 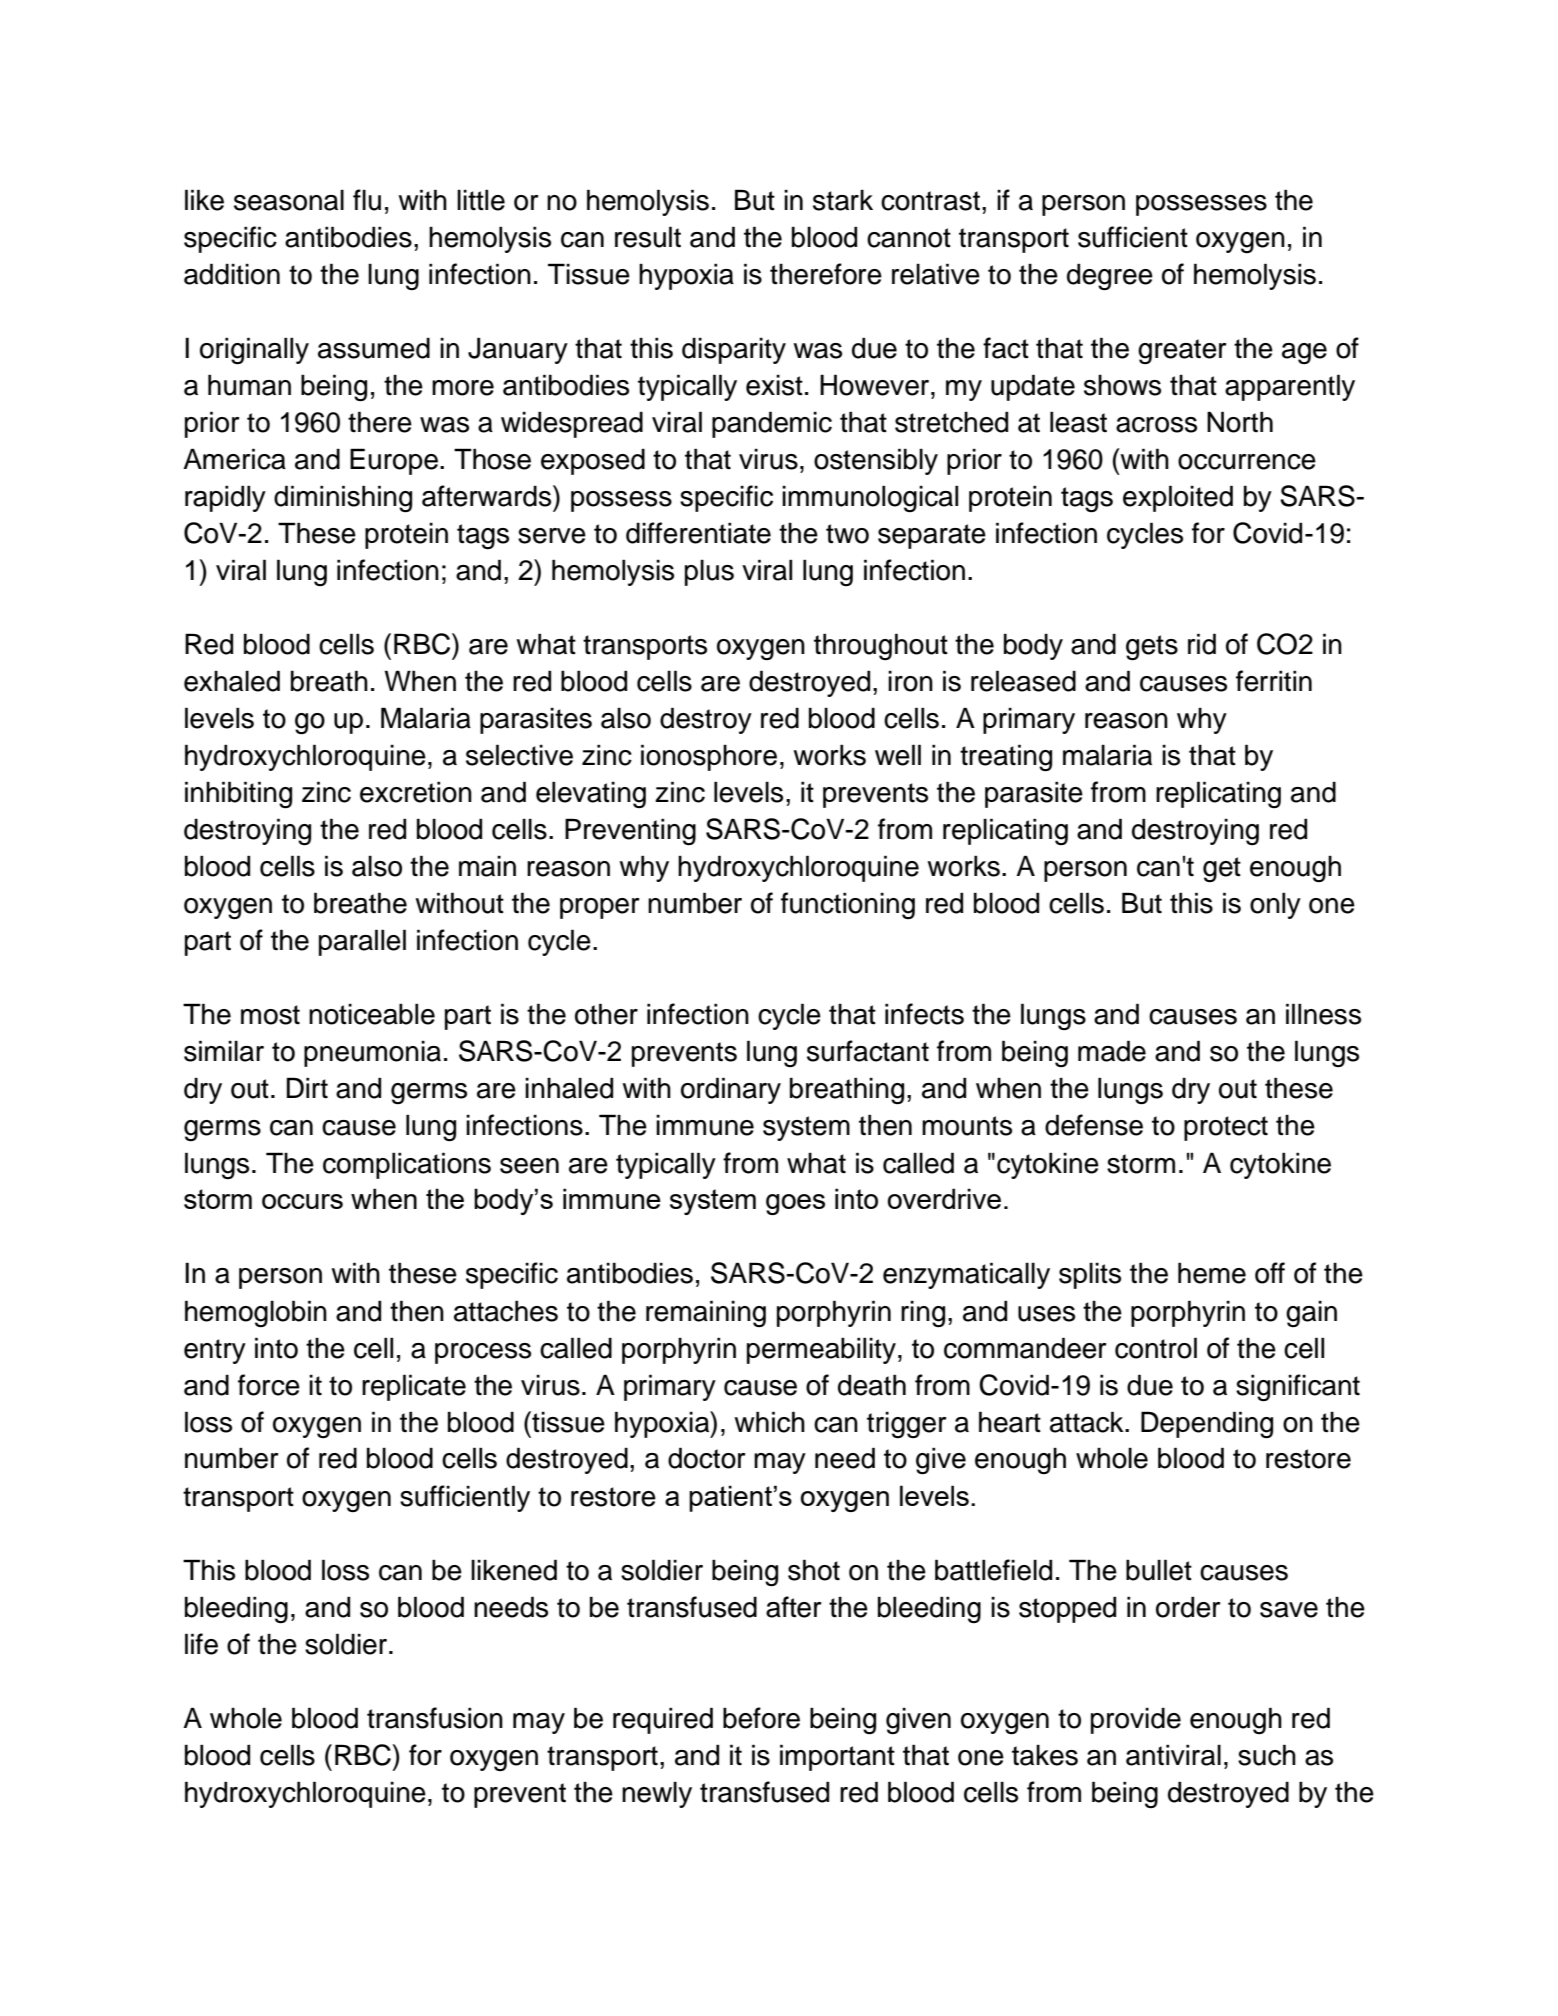 What do you see at coordinates (843, 200) in the page?
I see `stark` at bounding box center [843, 200].
